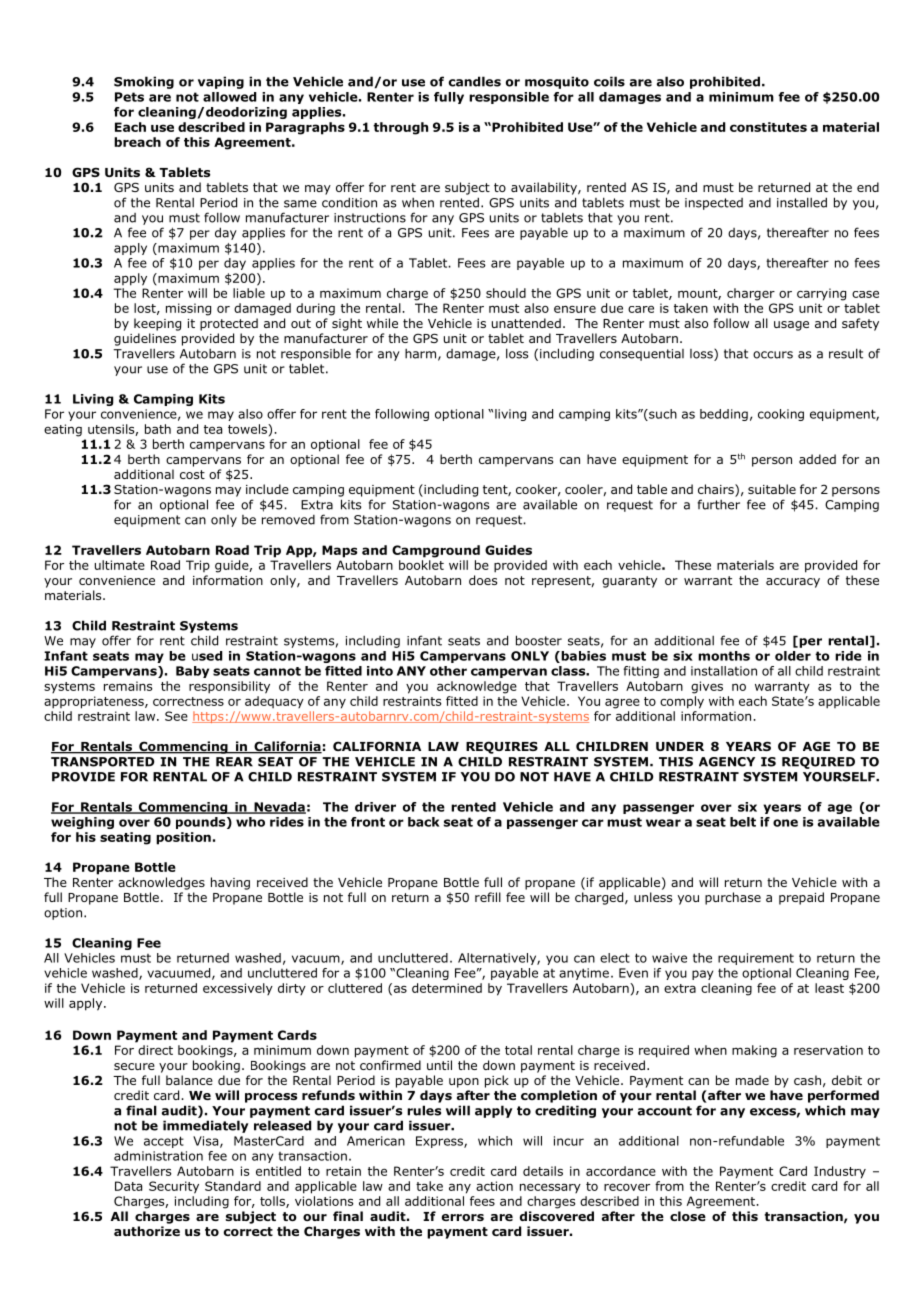  Describe the element at coordinates (557, 82) in the screenshot. I see `mosquito` at that location.
